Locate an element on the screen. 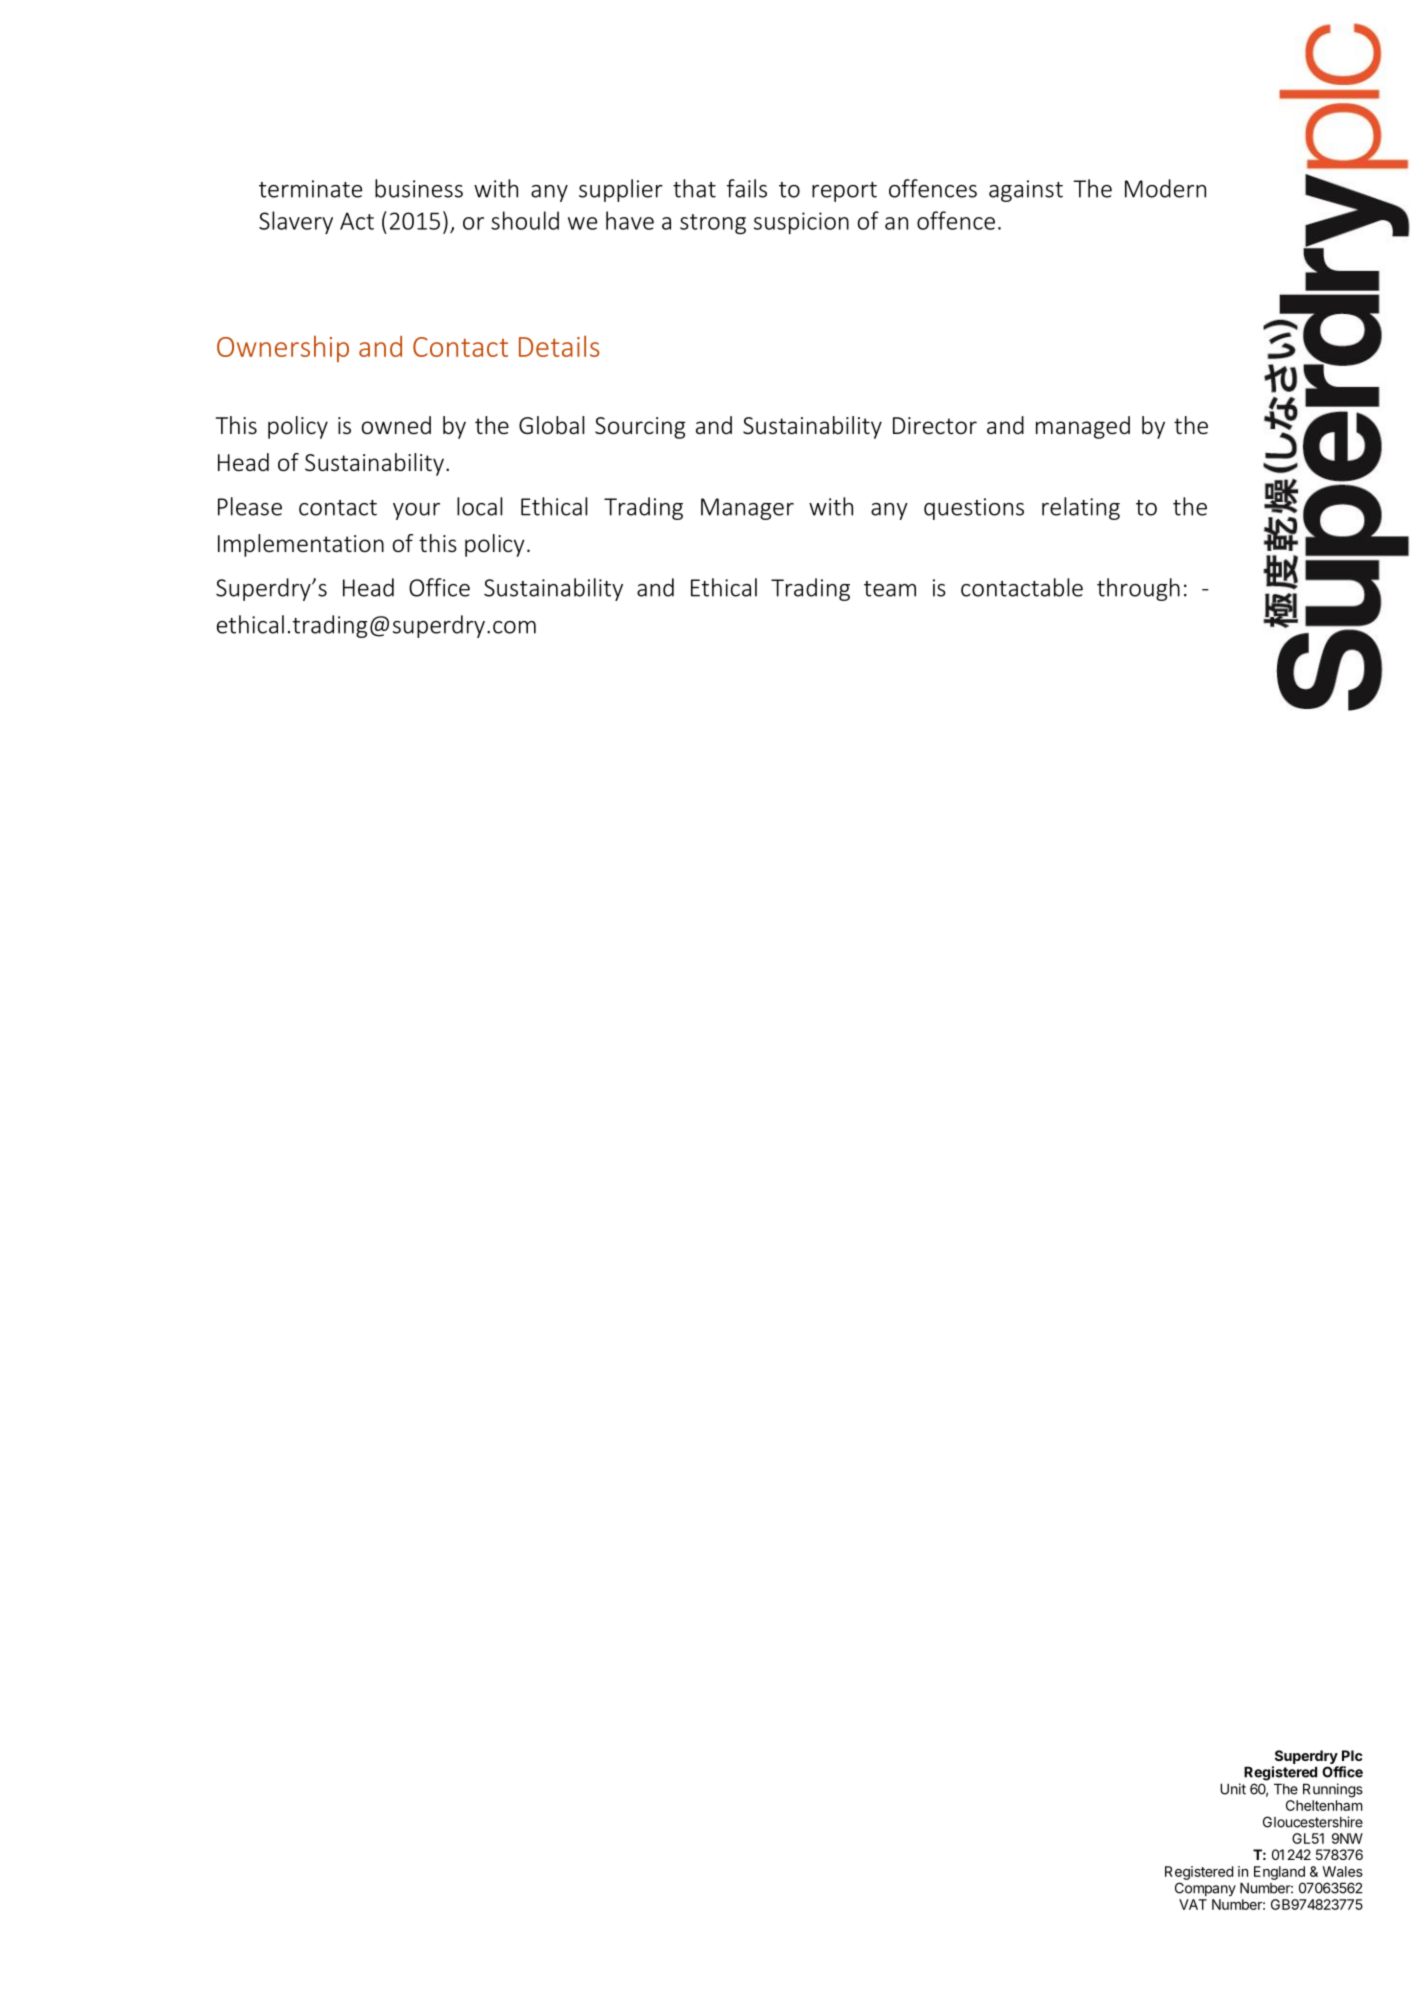 Image resolution: width=1424 pixels, height=2014 pixels. team is located at coordinates (890, 589).
